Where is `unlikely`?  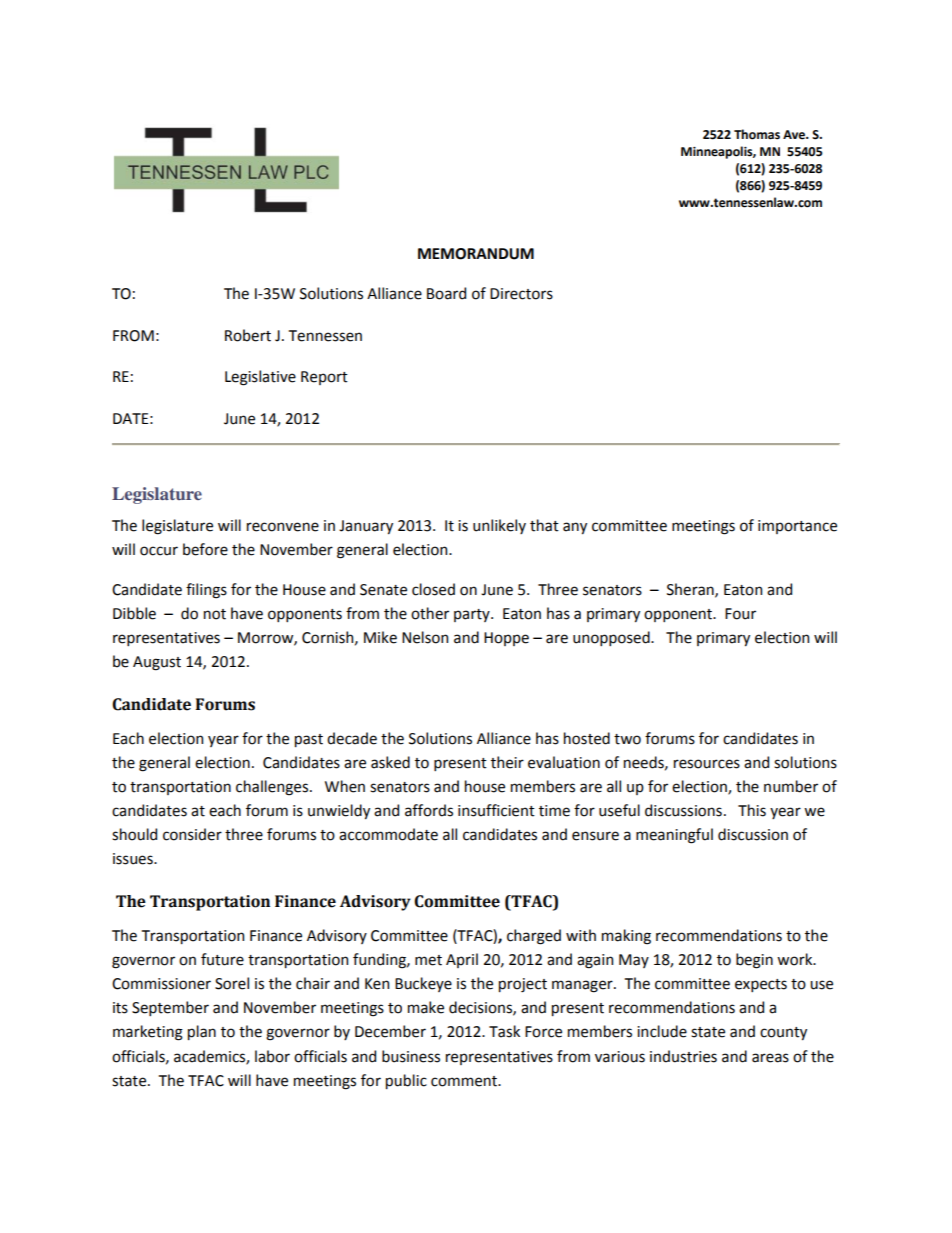 unlikely is located at coordinates (499, 526).
